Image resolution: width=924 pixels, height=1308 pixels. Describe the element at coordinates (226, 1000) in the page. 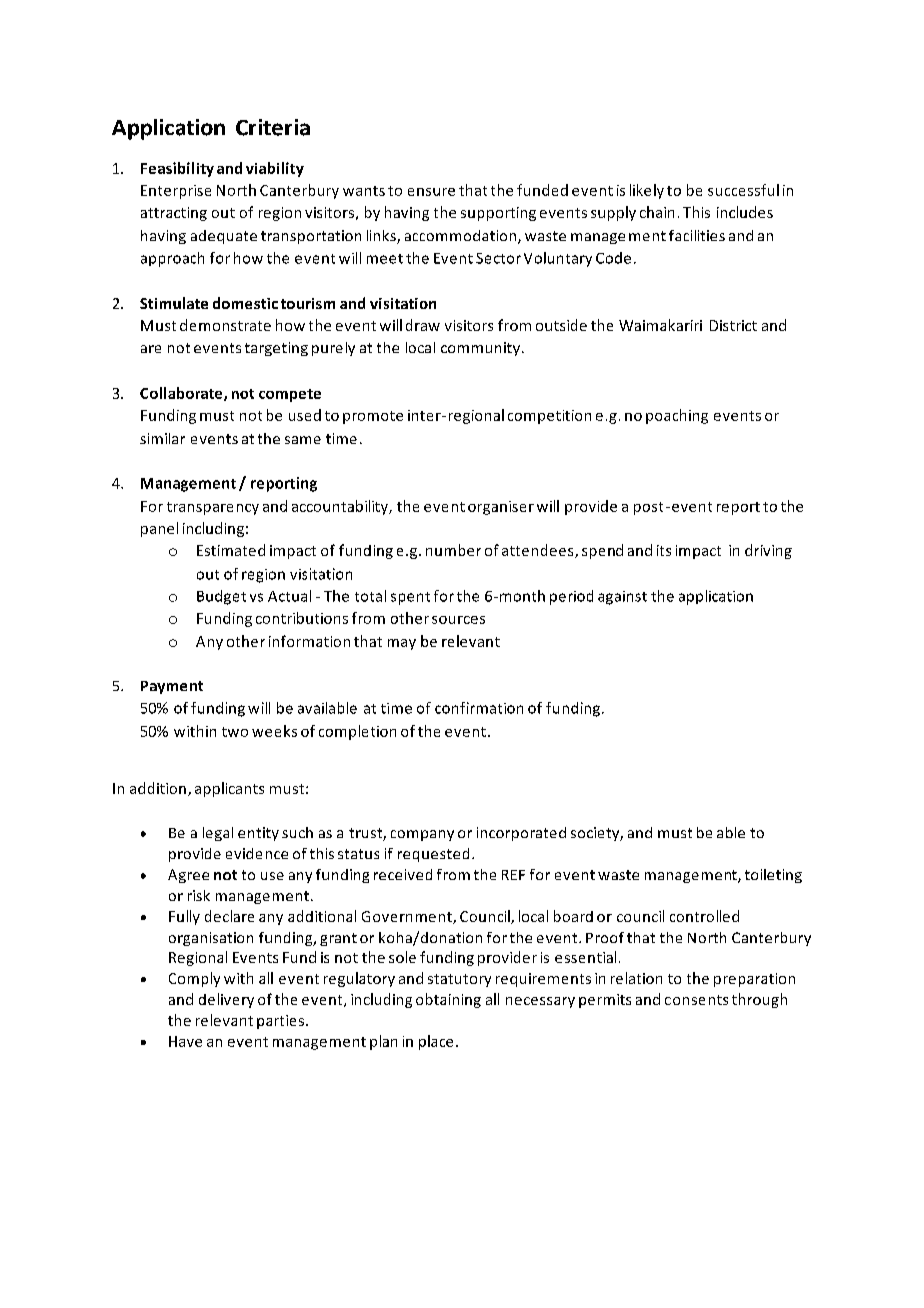

I see `delivery` at that location.
